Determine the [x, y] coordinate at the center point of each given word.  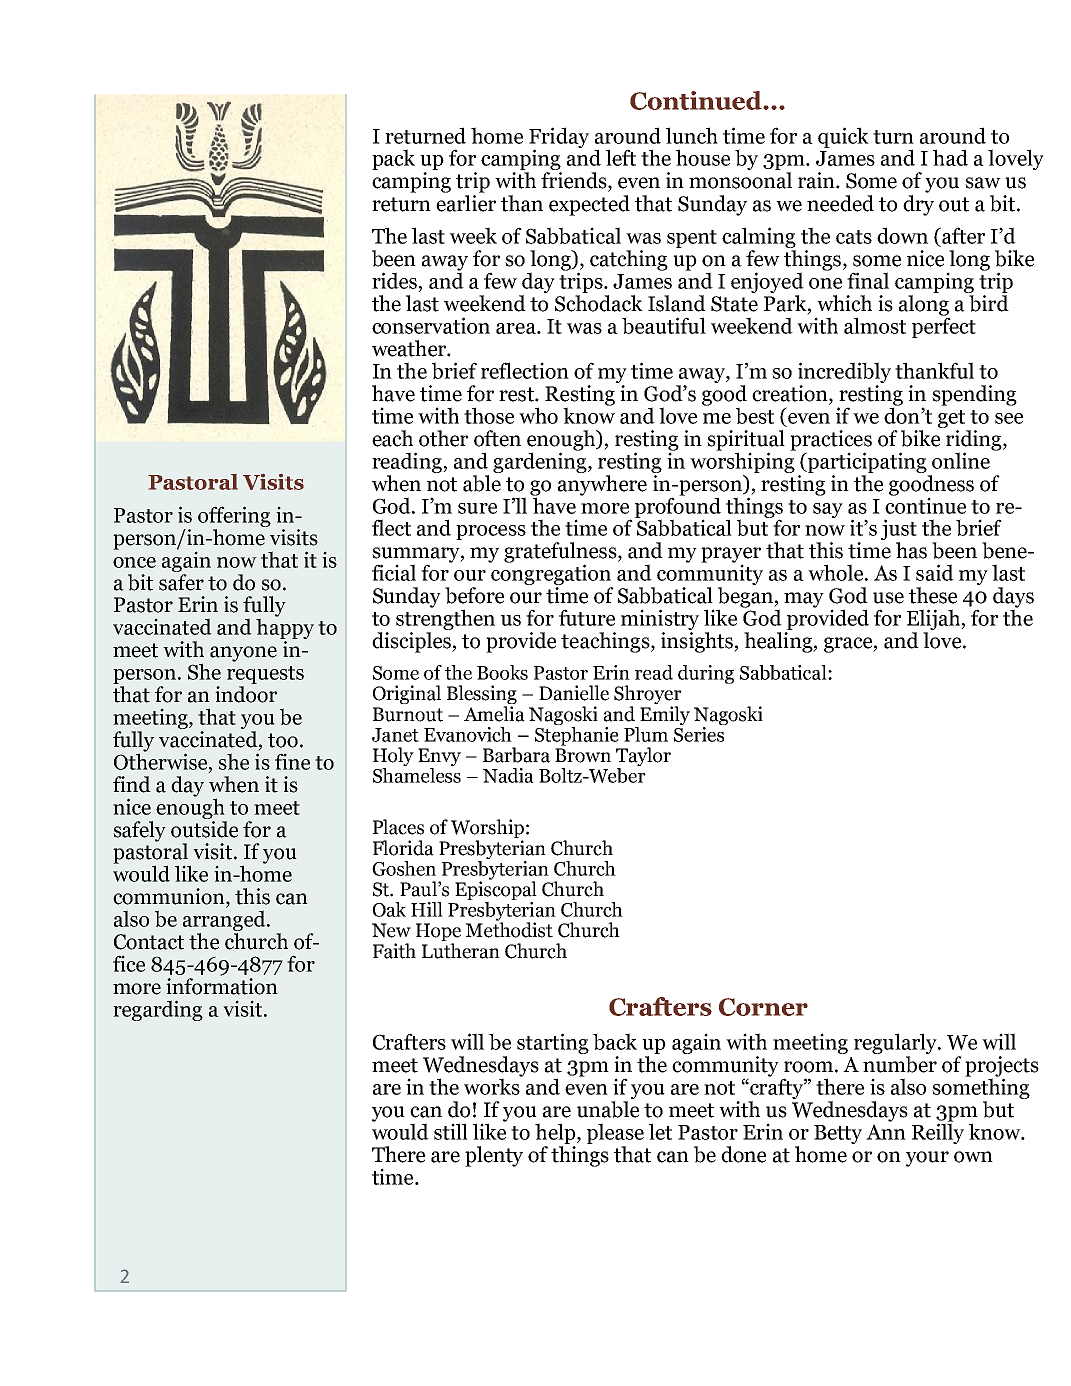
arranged [225, 922]
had [950, 157]
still [451, 1131]
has [911, 550]
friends [575, 181]
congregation [551, 575]
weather [410, 348]
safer [181, 581]
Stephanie [577, 735]
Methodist [509, 929]
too [283, 740]
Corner [763, 1007]
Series [700, 733]
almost [875, 325]
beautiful [664, 325]
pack [393, 159]
